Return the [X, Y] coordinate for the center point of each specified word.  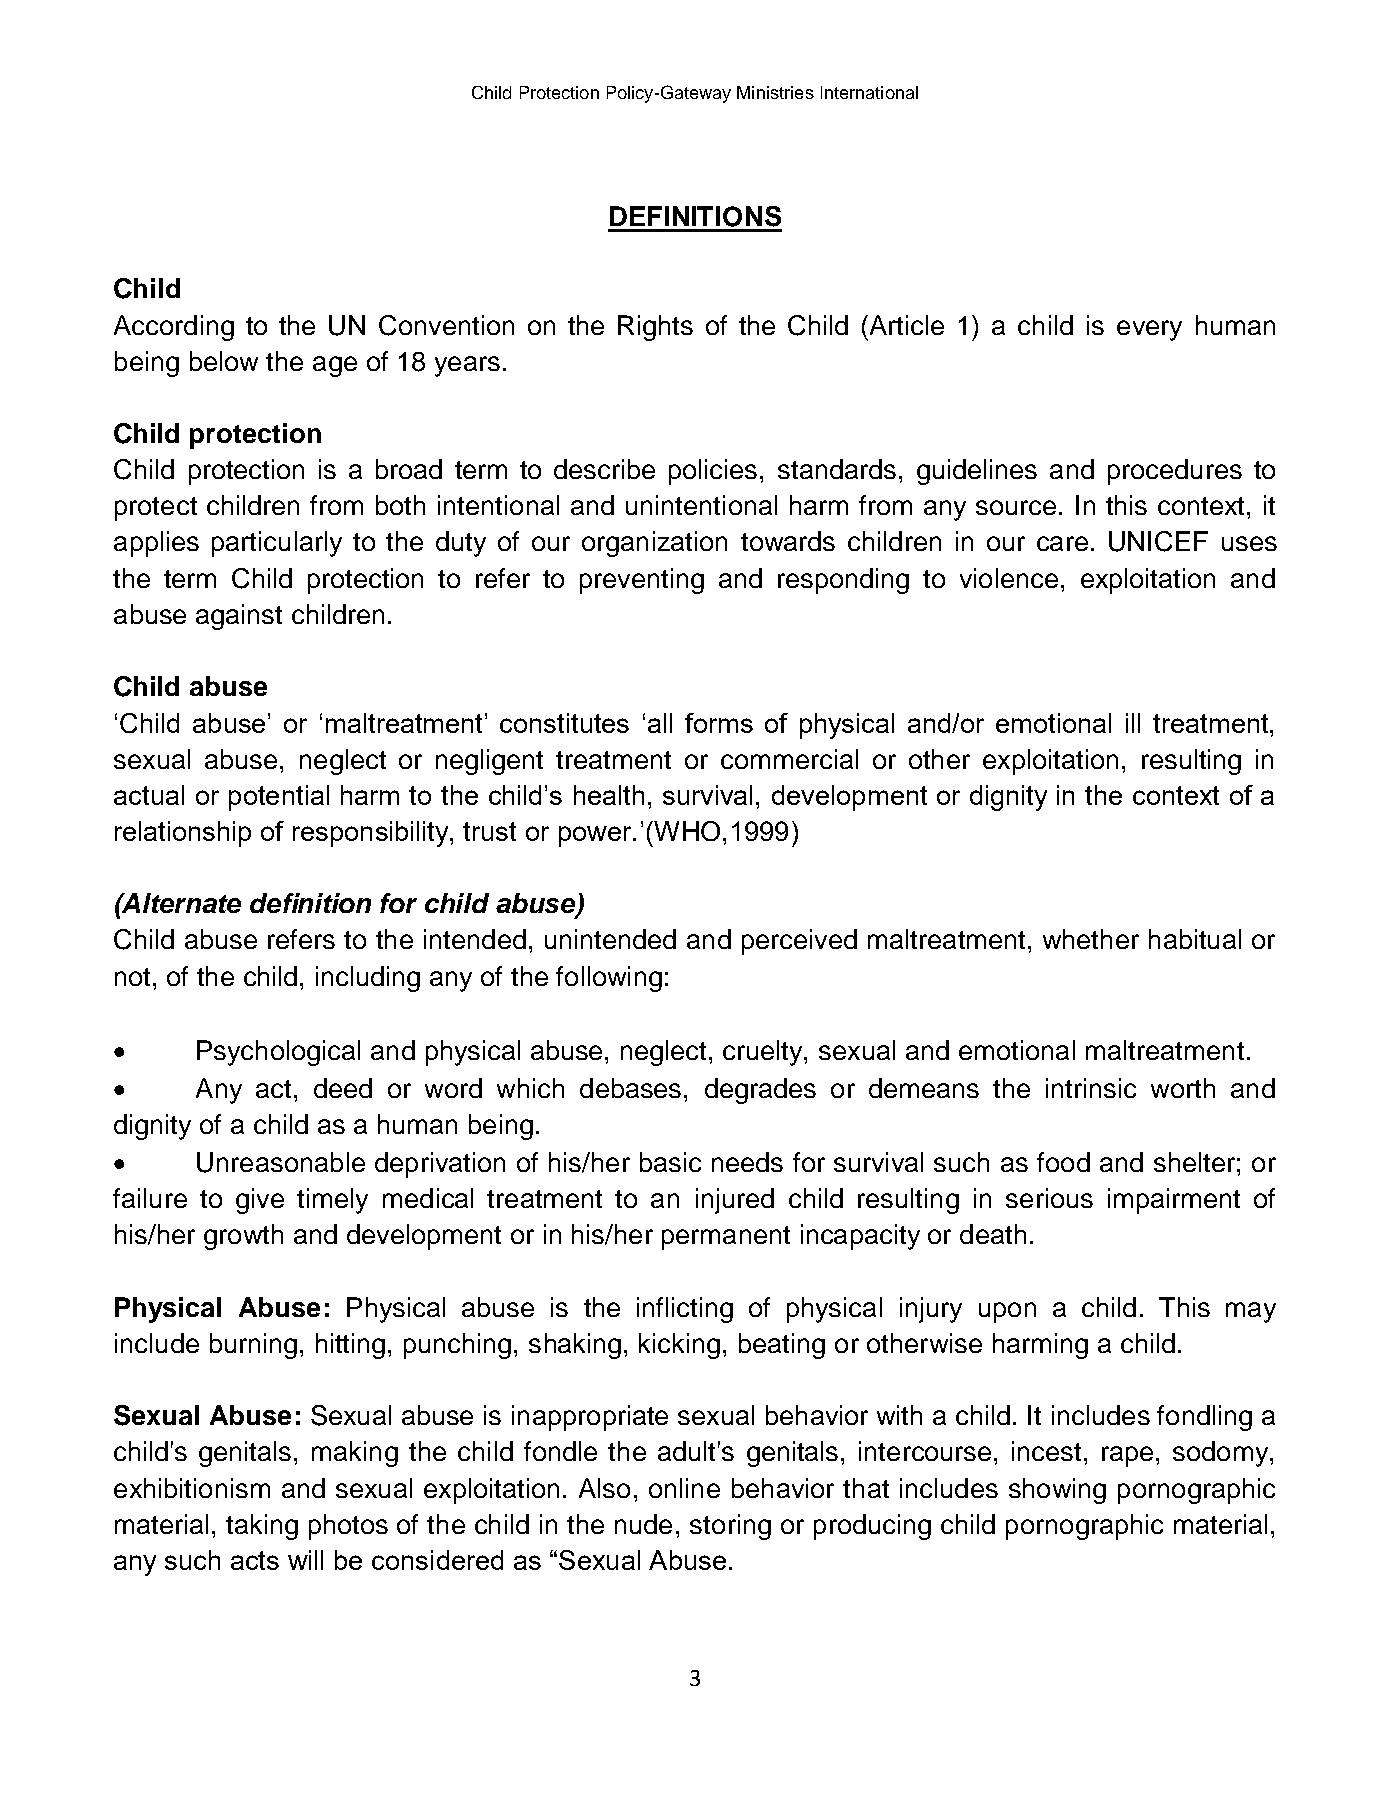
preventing [642, 581]
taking [262, 1527]
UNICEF [1158, 541]
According [174, 328]
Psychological [278, 1053]
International [869, 92]
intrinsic [1091, 1088]
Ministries [775, 92]
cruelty [764, 1053]
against [239, 617]
